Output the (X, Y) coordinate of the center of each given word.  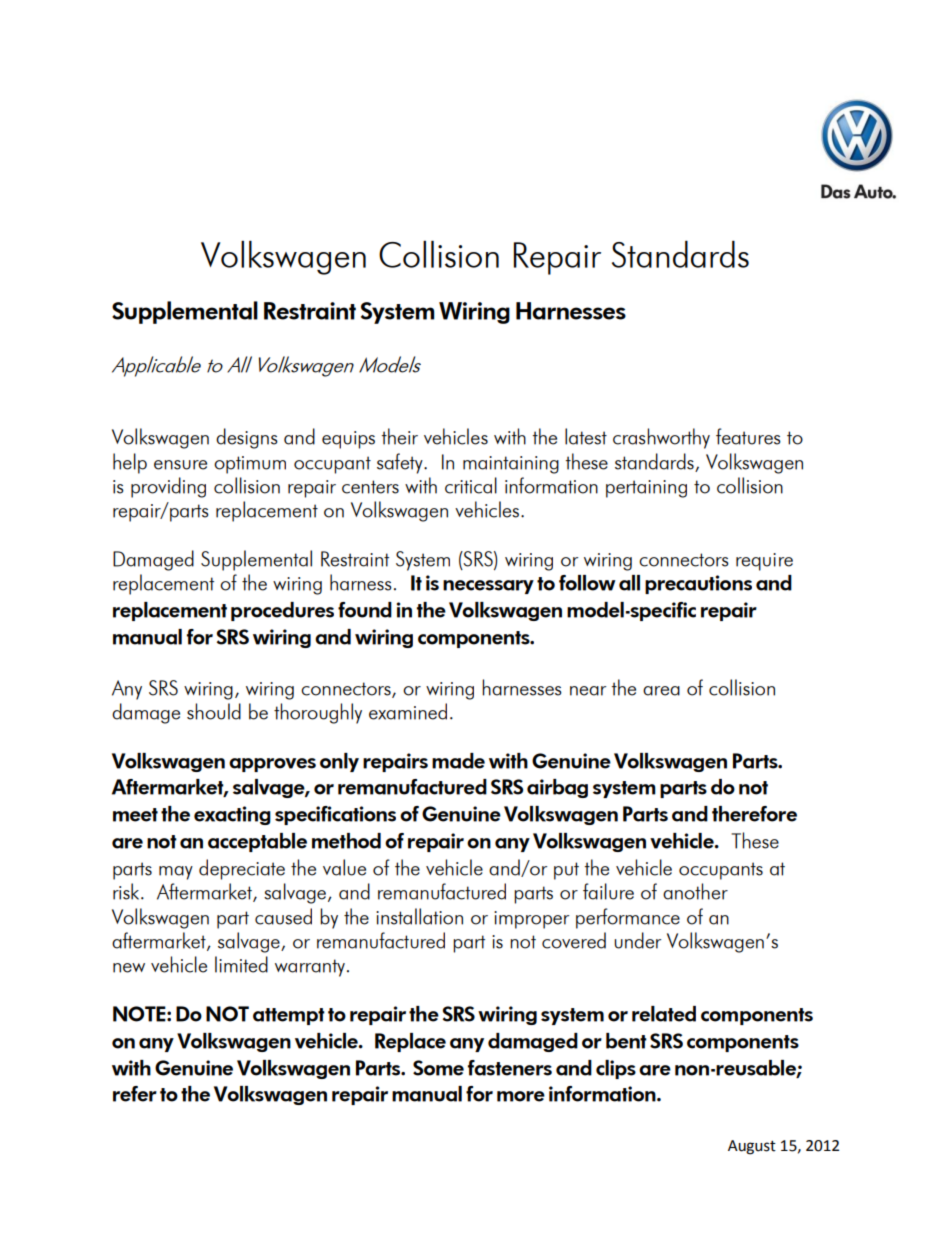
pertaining (646, 489)
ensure (180, 465)
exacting (232, 815)
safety (401, 463)
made (458, 761)
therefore (754, 814)
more (521, 1096)
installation (419, 916)
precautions (698, 584)
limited (241, 964)
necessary (488, 587)
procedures (282, 611)
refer (135, 1094)
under (637, 940)
